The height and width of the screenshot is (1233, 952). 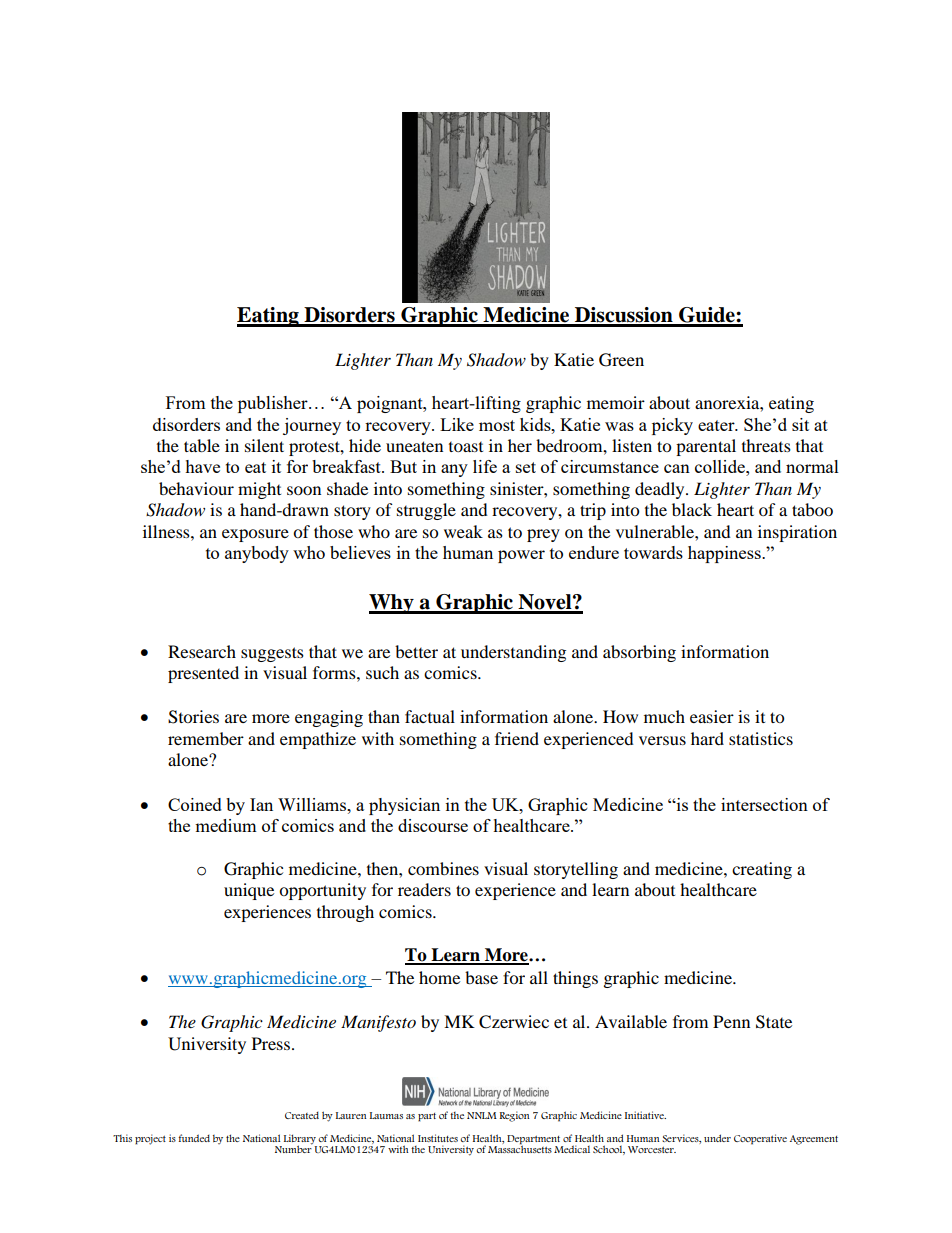 What do you see at coordinates (274, 404) in the screenshot?
I see `publisher` at bounding box center [274, 404].
